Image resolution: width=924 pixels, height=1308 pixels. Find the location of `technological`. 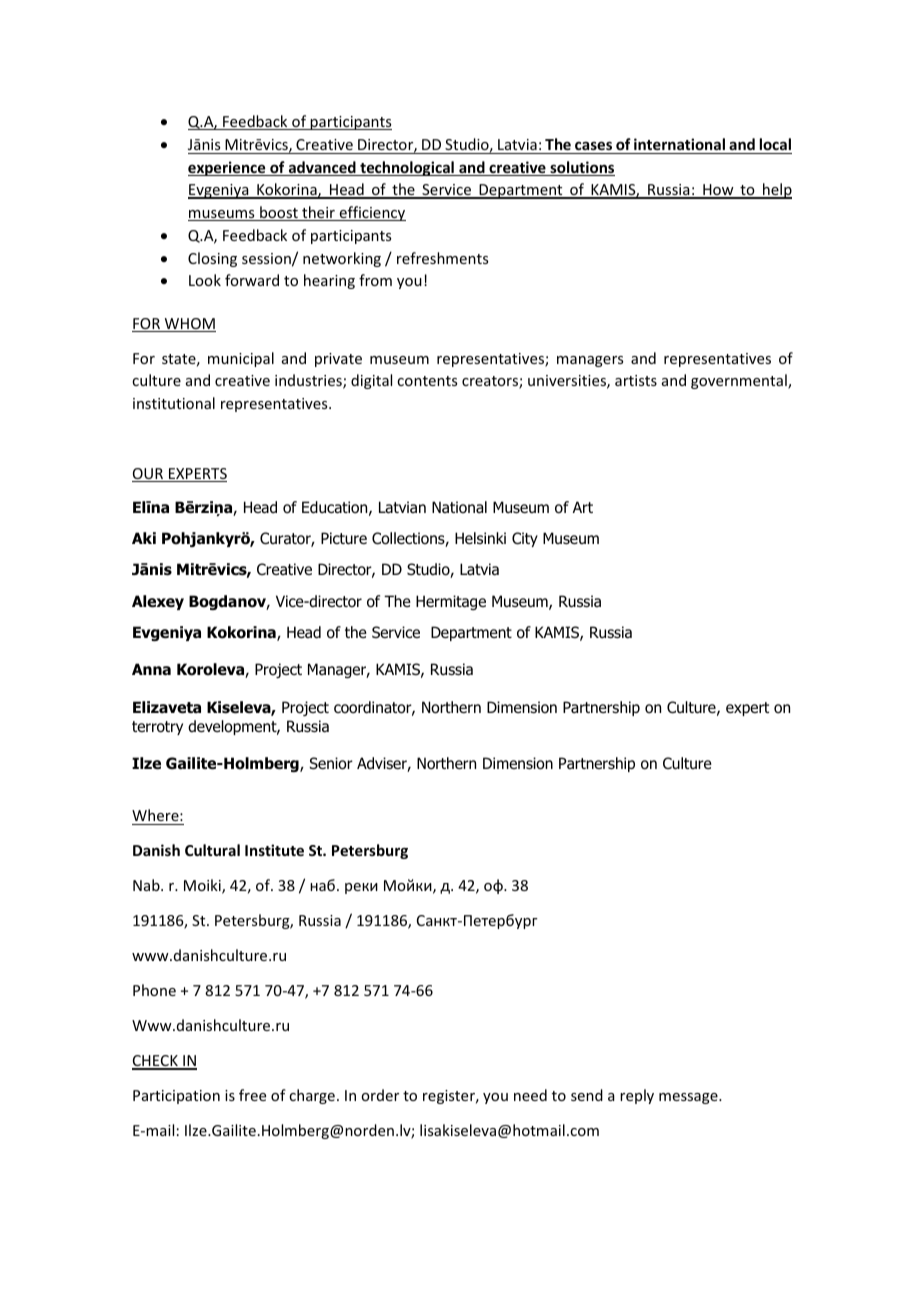

technological is located at coordinates (407, 168).
